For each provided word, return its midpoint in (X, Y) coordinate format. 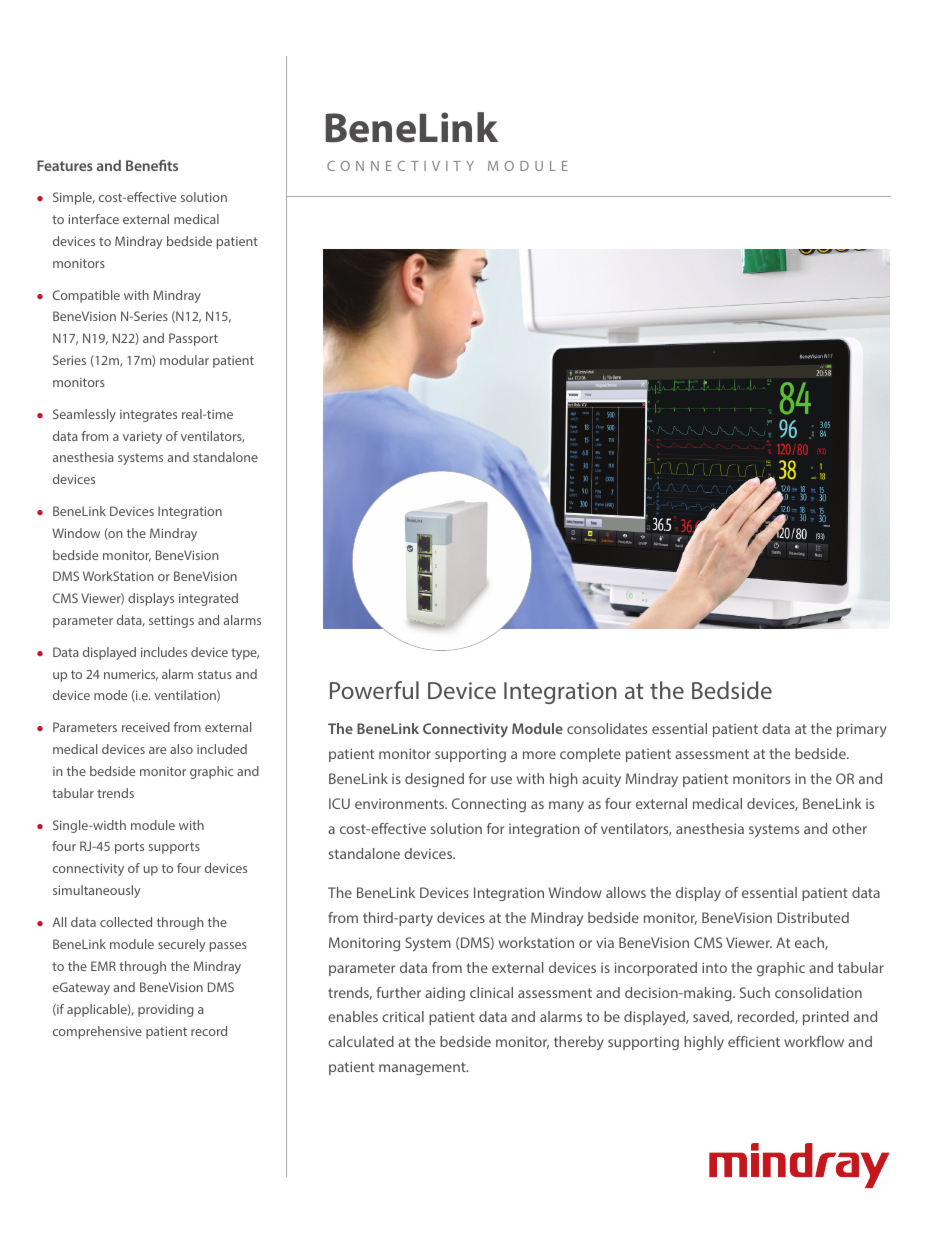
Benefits (152, 165)
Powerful (374, 690)
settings (171, 621)
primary (862, 730)
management (423, 1068)
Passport (193, 339)
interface (94, 219)
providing (166, 1010)
